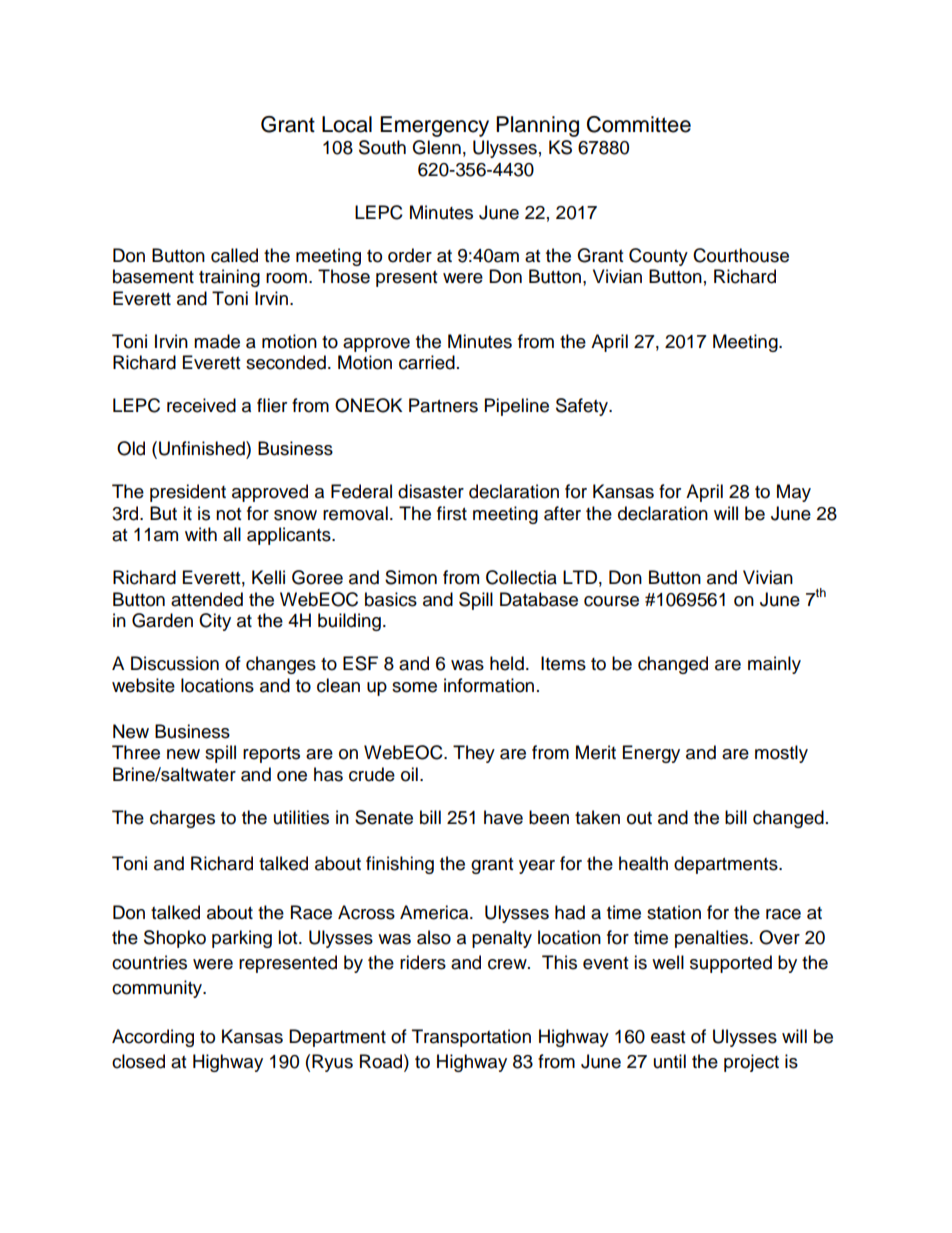 This image has height=1233, width=952. I want to click on May, so click(794, 493).
